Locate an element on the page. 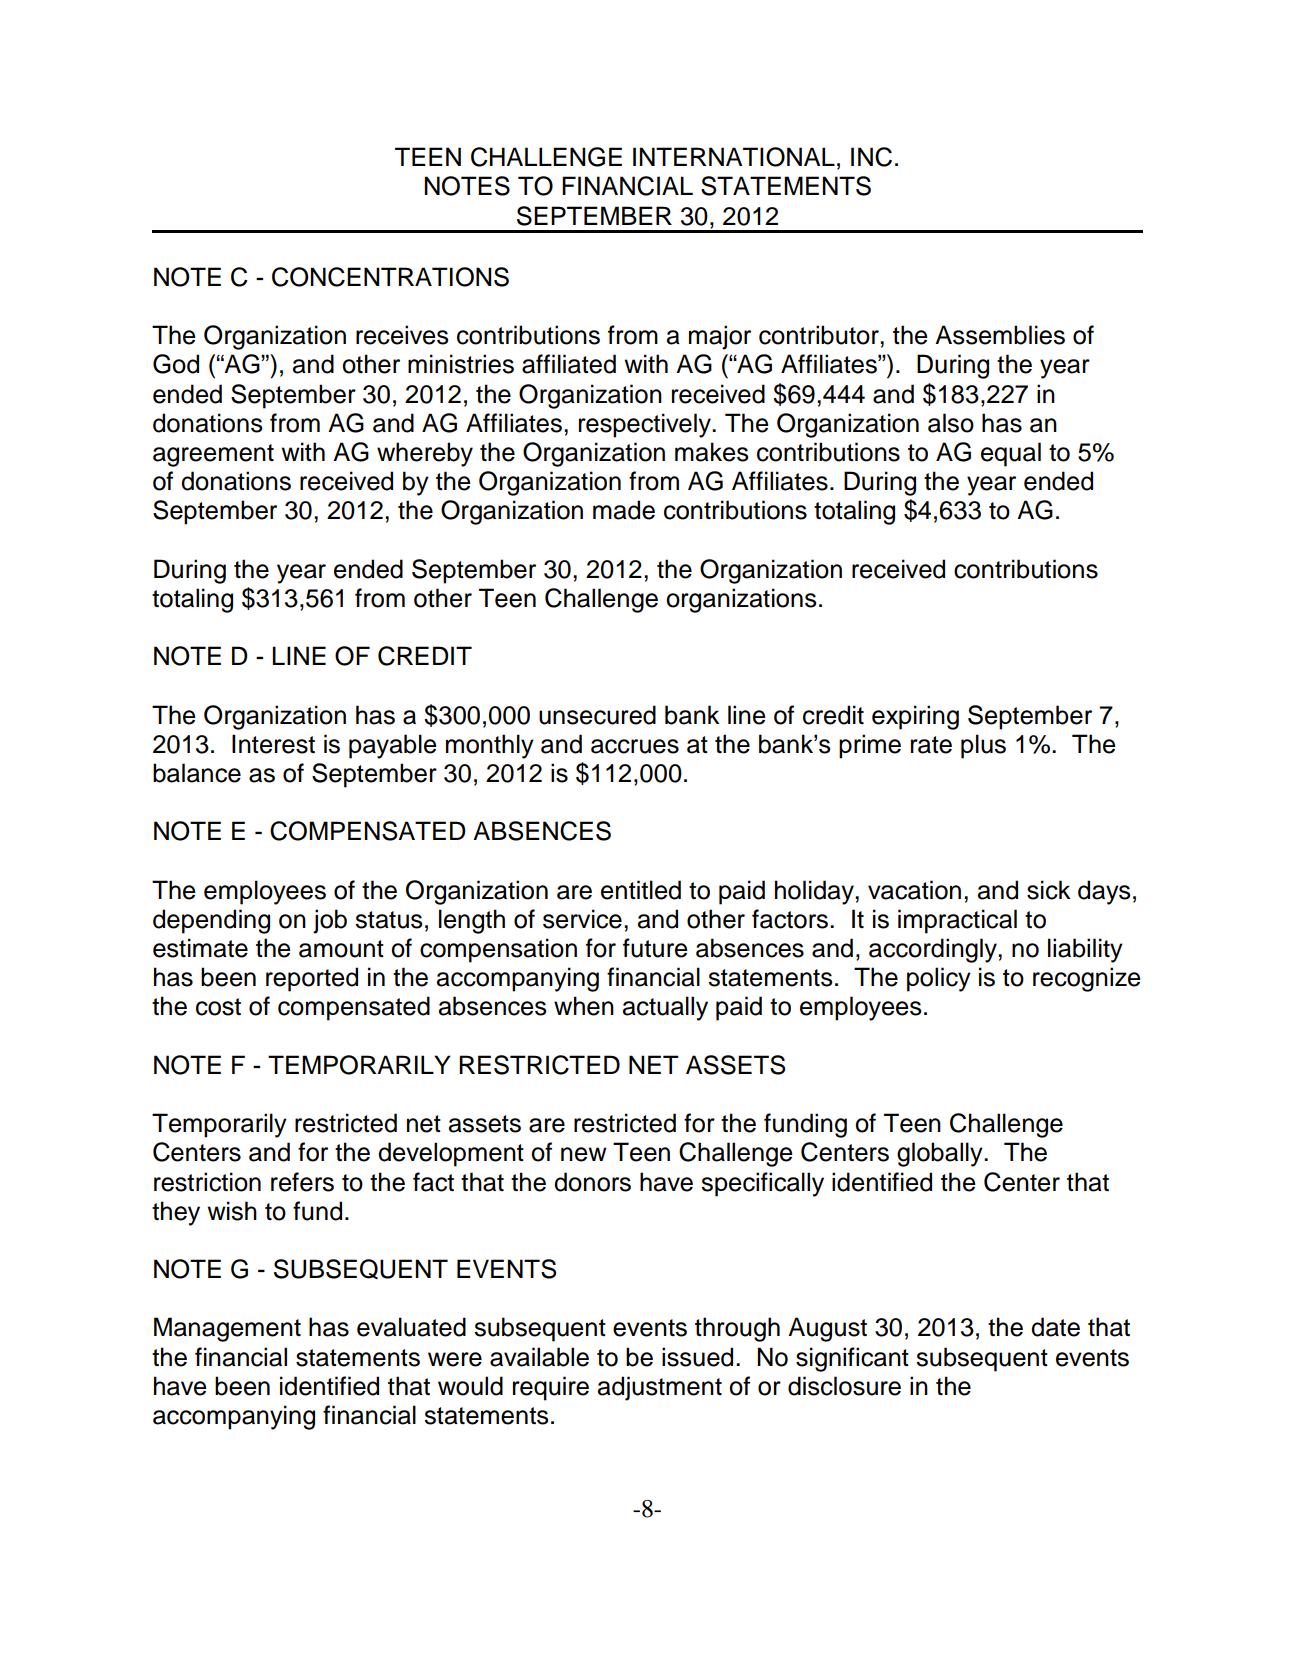 The width and height of the document is (1295, 1675). policy is located at coordinates (939, 979).
